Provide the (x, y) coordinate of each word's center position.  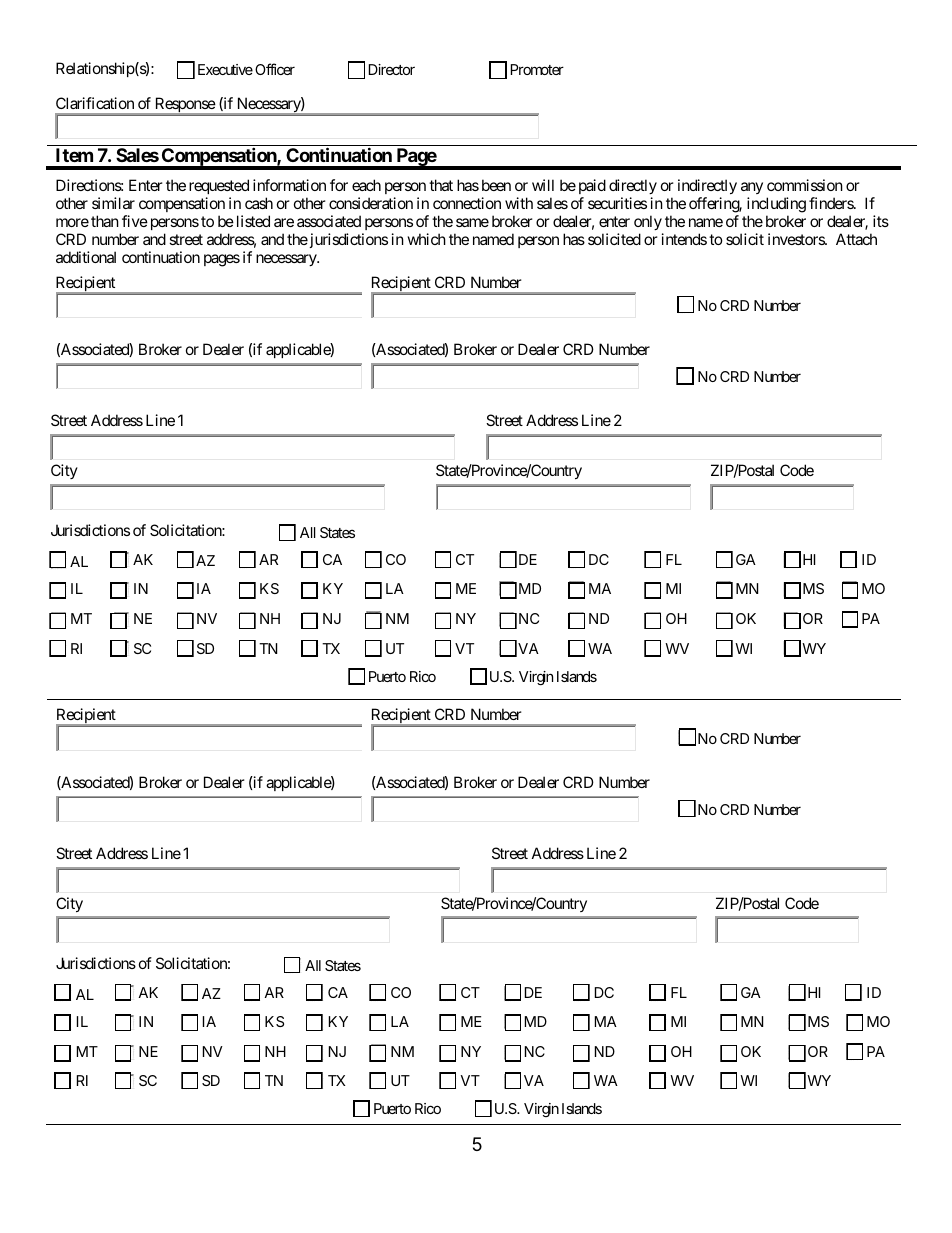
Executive (225, 69)
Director (392, 69)
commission (805, 185)
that (441, 185)
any (752, 190)
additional (86, 257)
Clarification (95, 103)
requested (219, 186)
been (496, 185)
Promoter (537, 69)
